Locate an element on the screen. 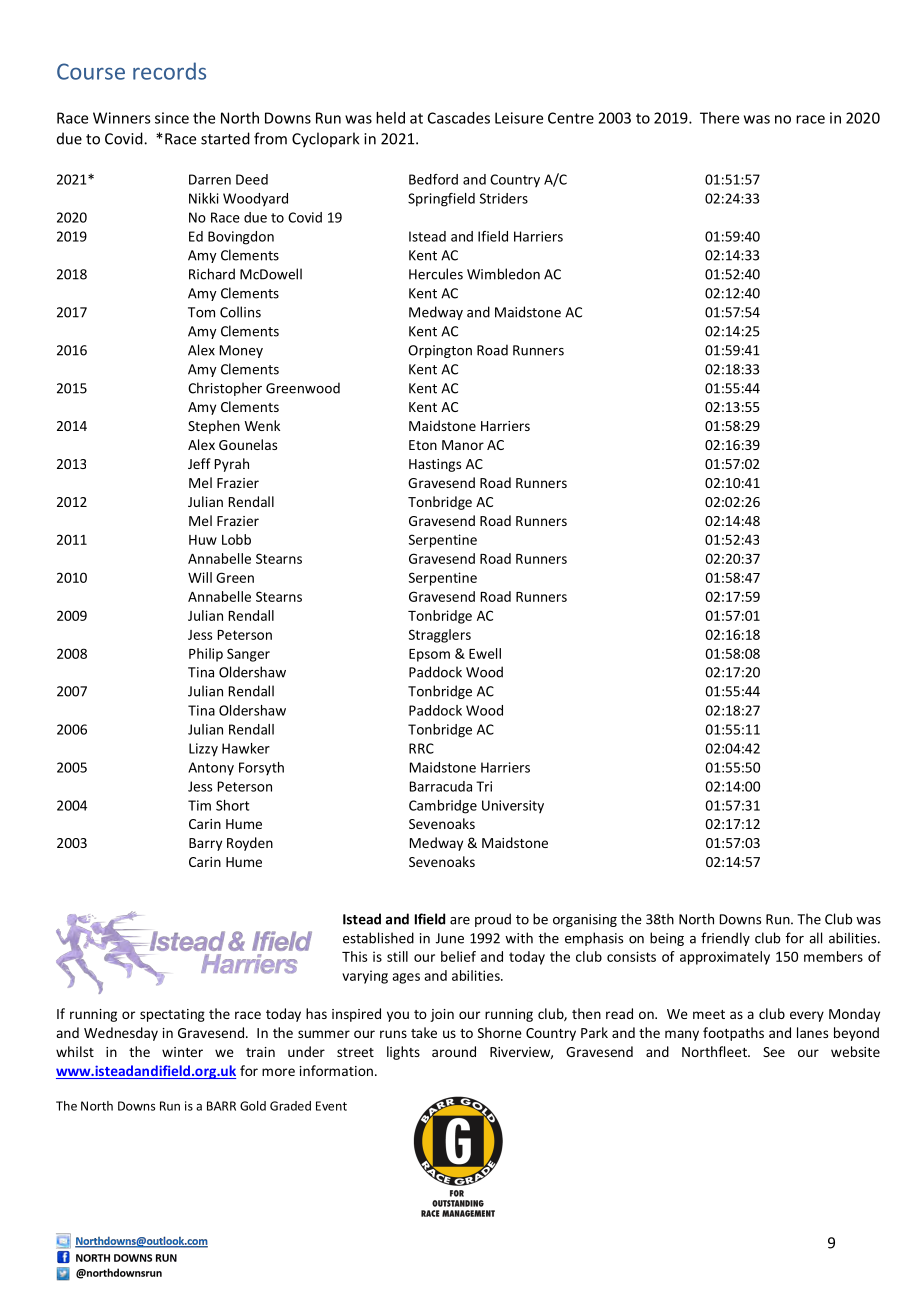 Image resolution: width=924 pixels, height=1308 pixels. around is located at coordinates (454, 1051).
